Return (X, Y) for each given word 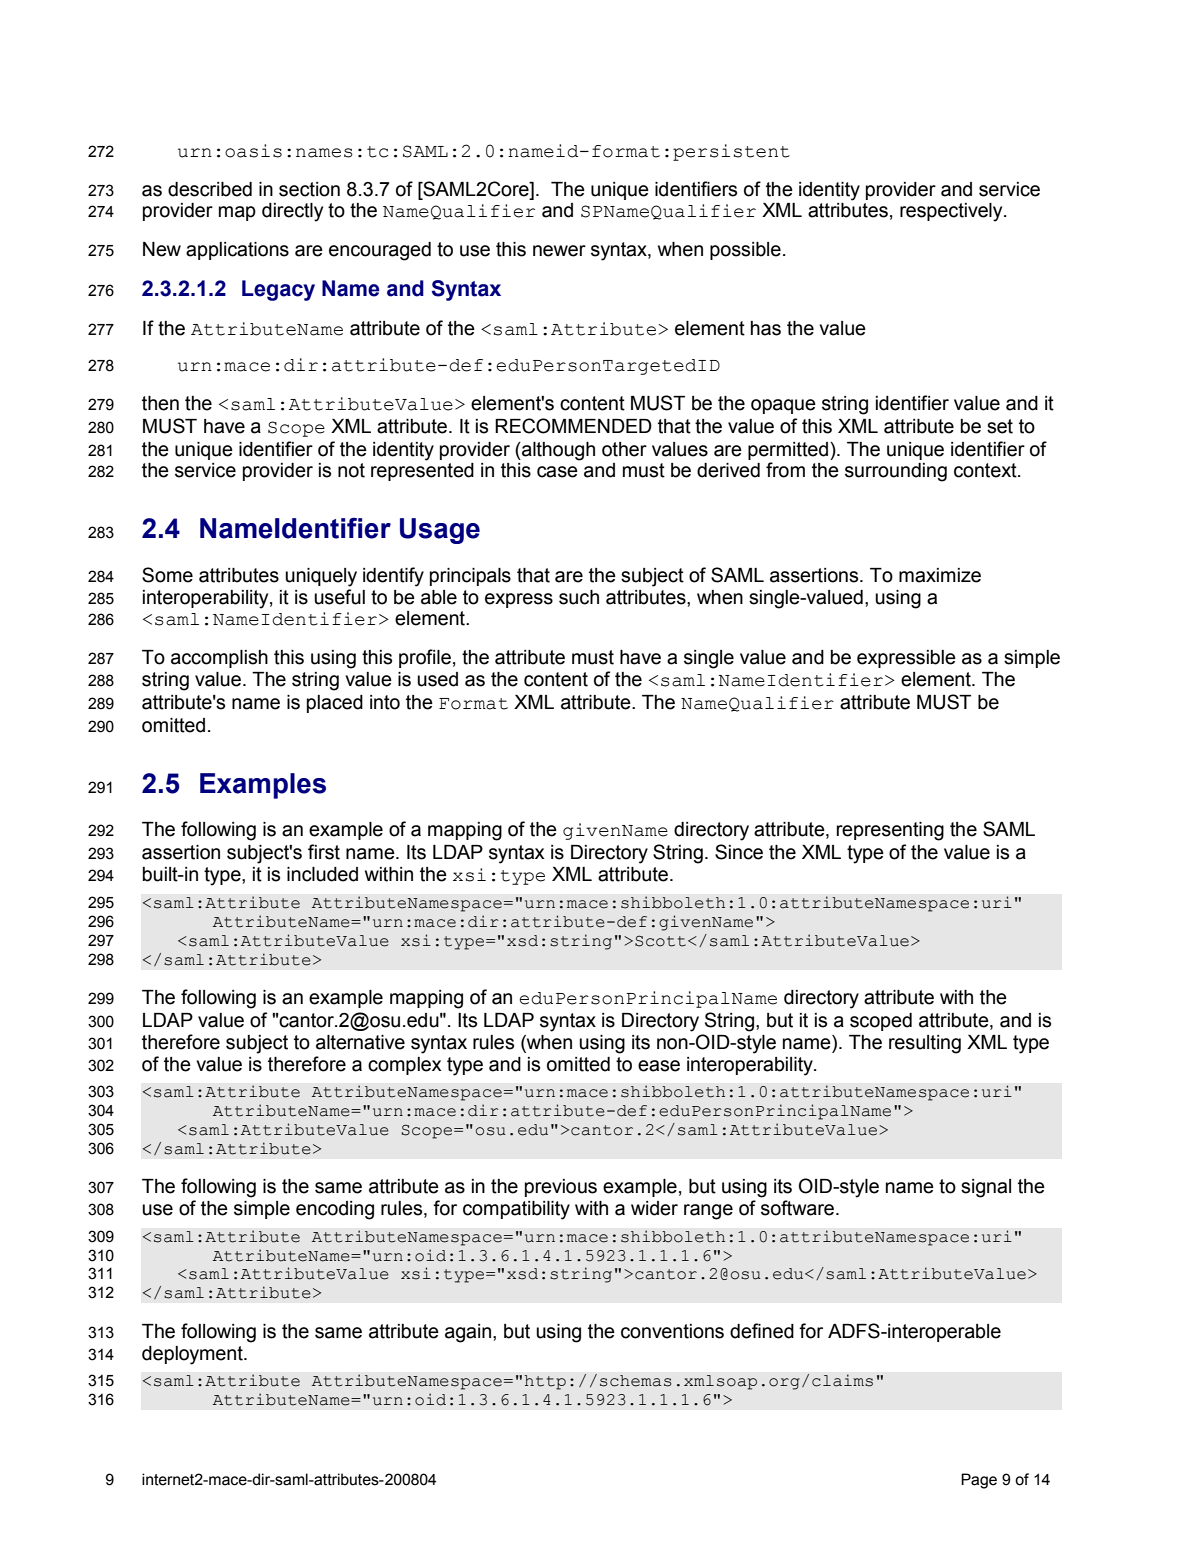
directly (292, 212)
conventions (672, 1331)
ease (659, 1066)
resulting (925, 1044)
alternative (360, 1042)
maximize (940, 575)
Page (979, 1481)
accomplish (219, 659)
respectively (952, 212)
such (579, 597)
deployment (193, 1355)
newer (559, 251)
